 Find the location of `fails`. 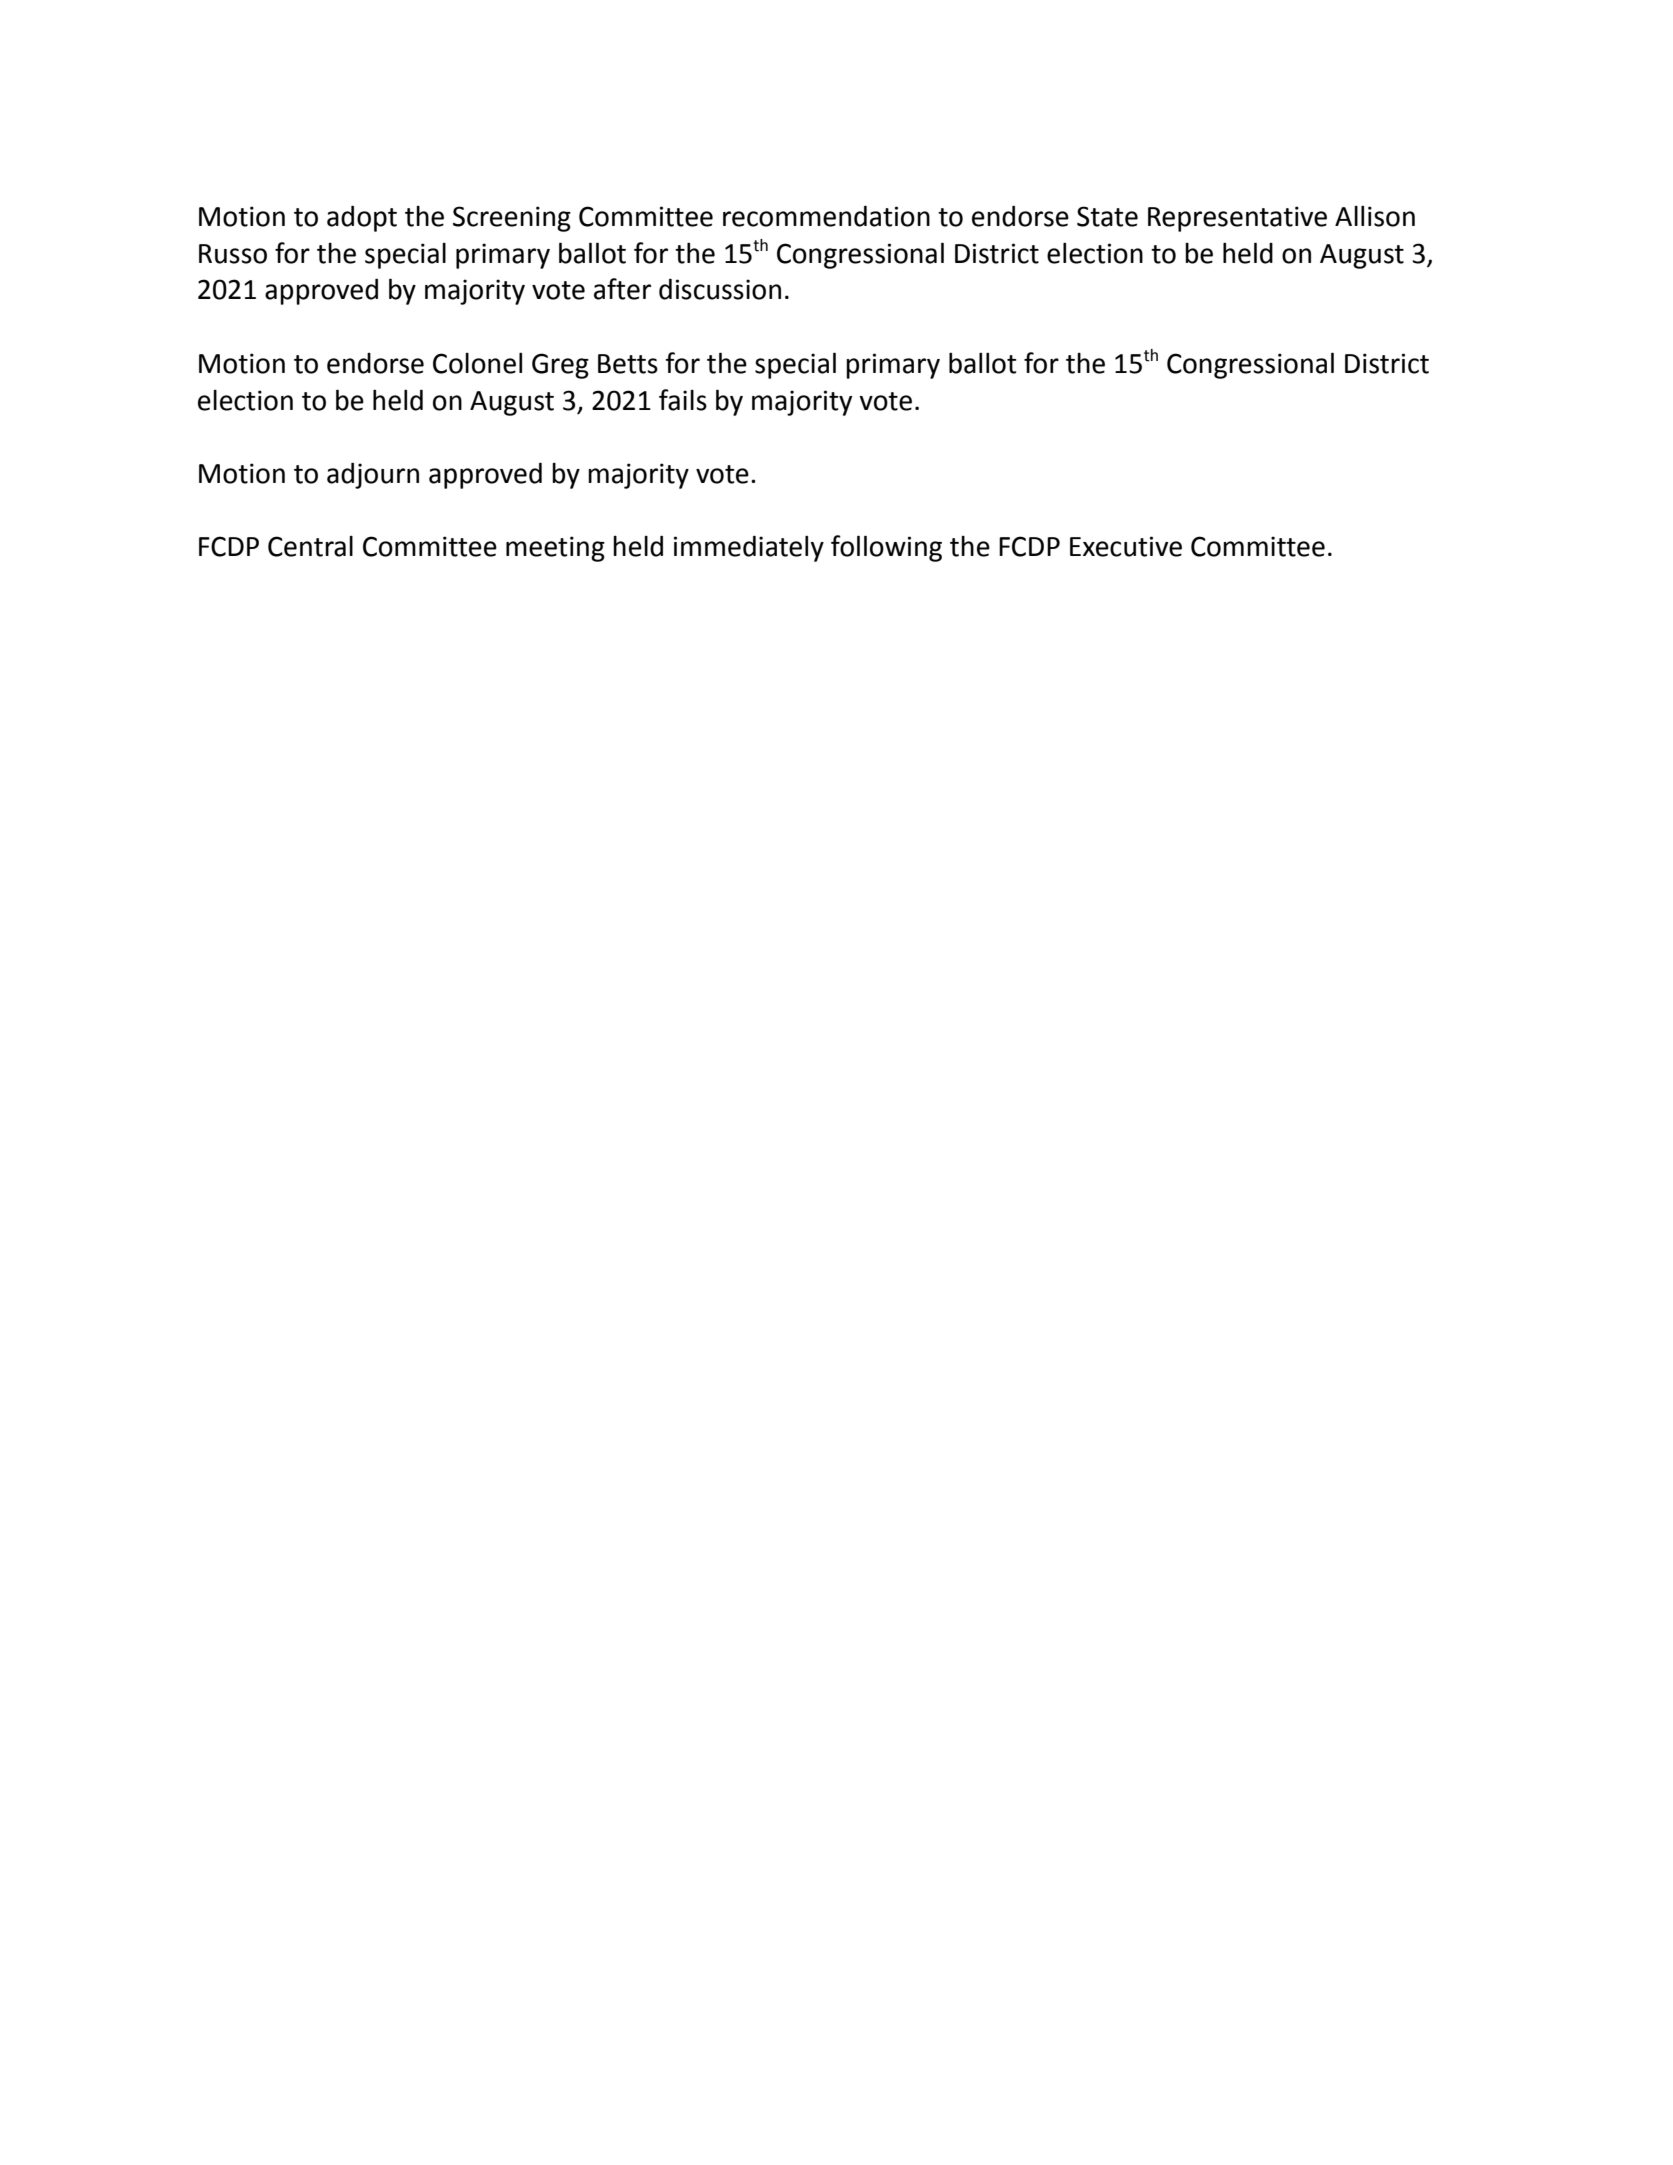

fails is located at coordinates (683, 400).
